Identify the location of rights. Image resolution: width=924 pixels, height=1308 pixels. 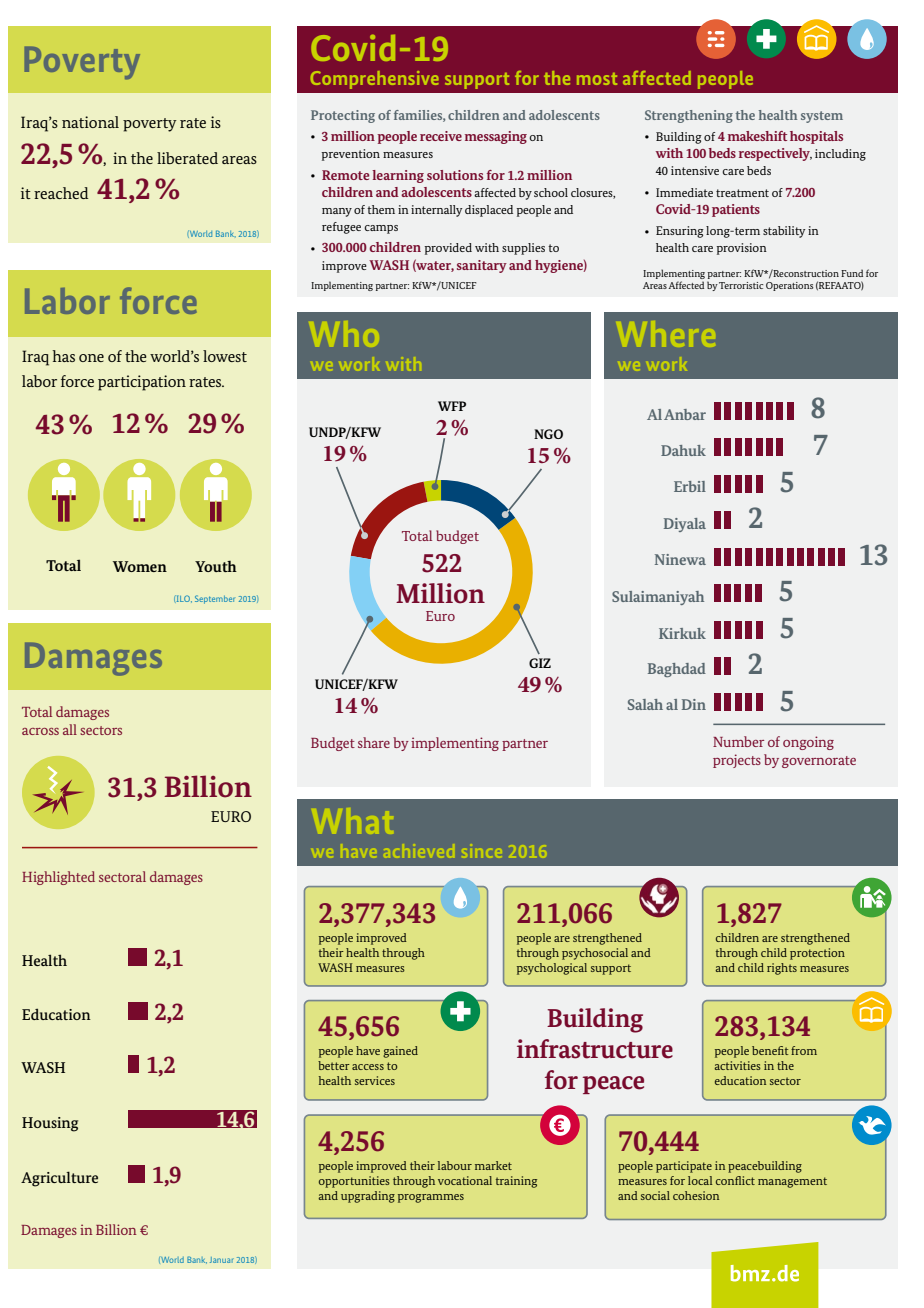
(782, 969).
